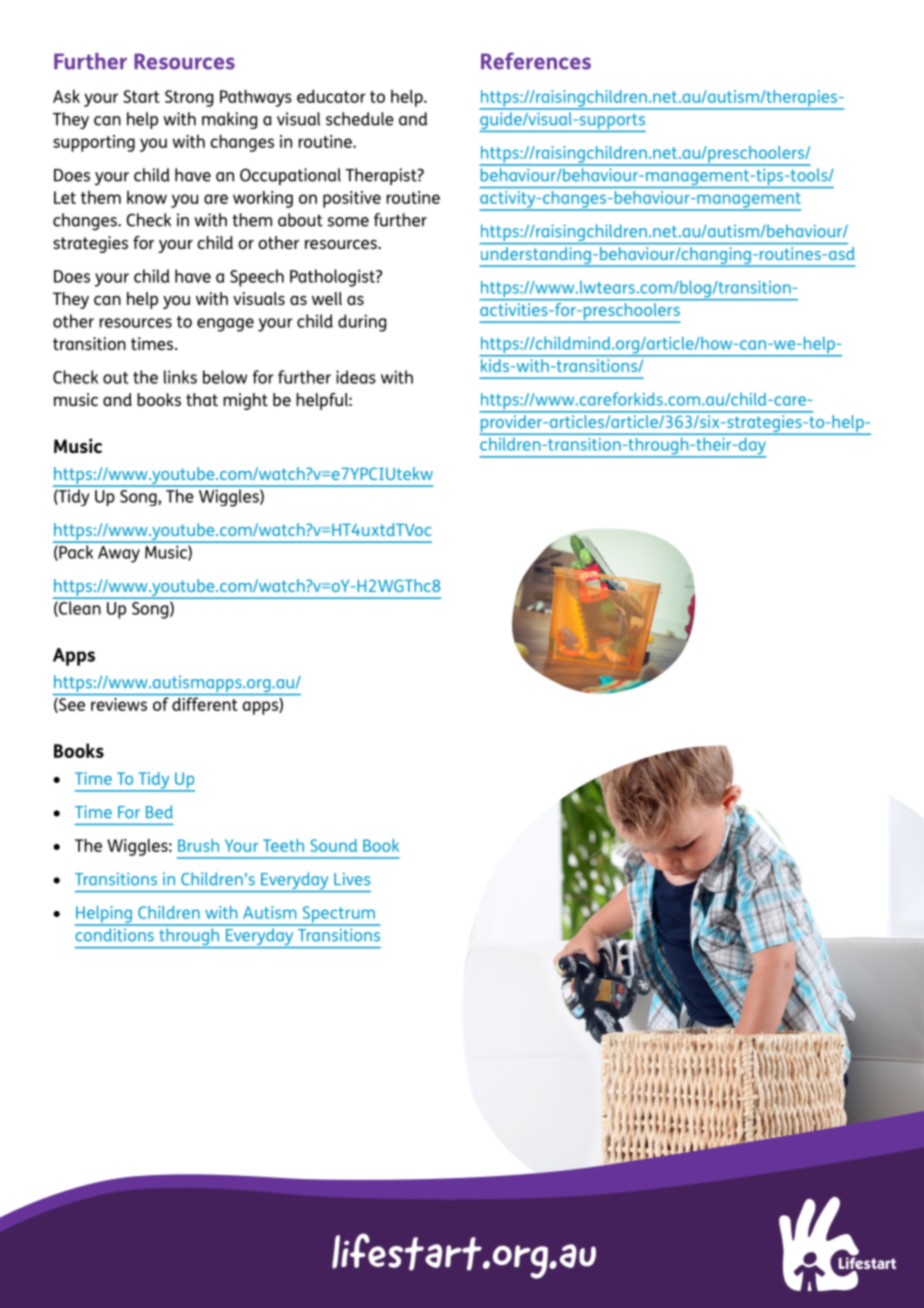 The width and height of the document is (924, 1308). What do you see at coordinates (141, 96) in the document?
I see `Start` at bounding box center [141, 96].
